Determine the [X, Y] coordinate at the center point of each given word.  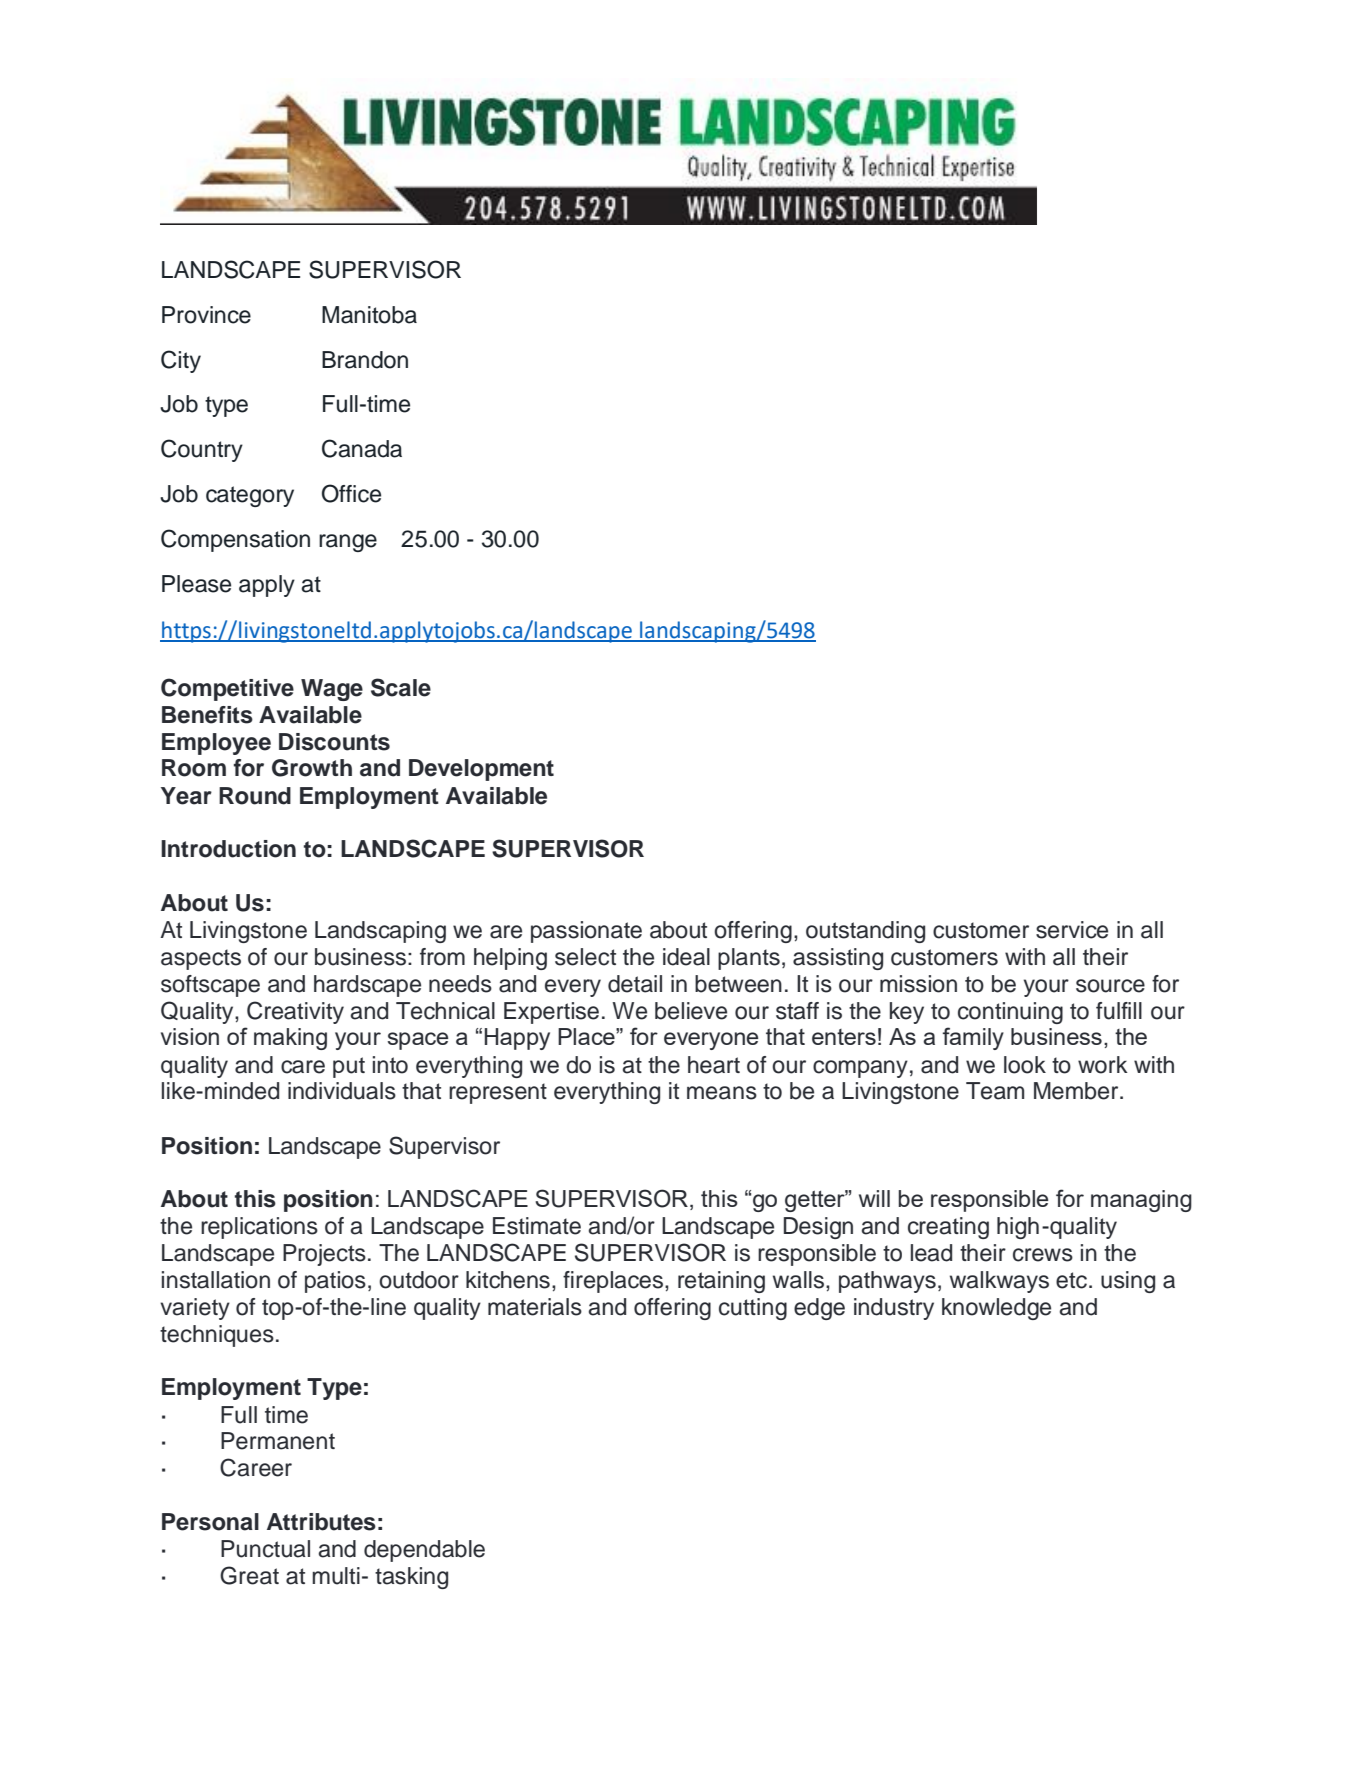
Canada [362, 448]
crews [1043, 1255]
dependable [424, 1551]
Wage [332, 690]
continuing [1010, 1013]
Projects [324, 1255]
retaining [721, 1282]
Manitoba [369, 315]
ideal [686, 957]
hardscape [367, 986]
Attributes [321, 1522]
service [1072, 930]
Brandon [365, 360]
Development [481, 770]
